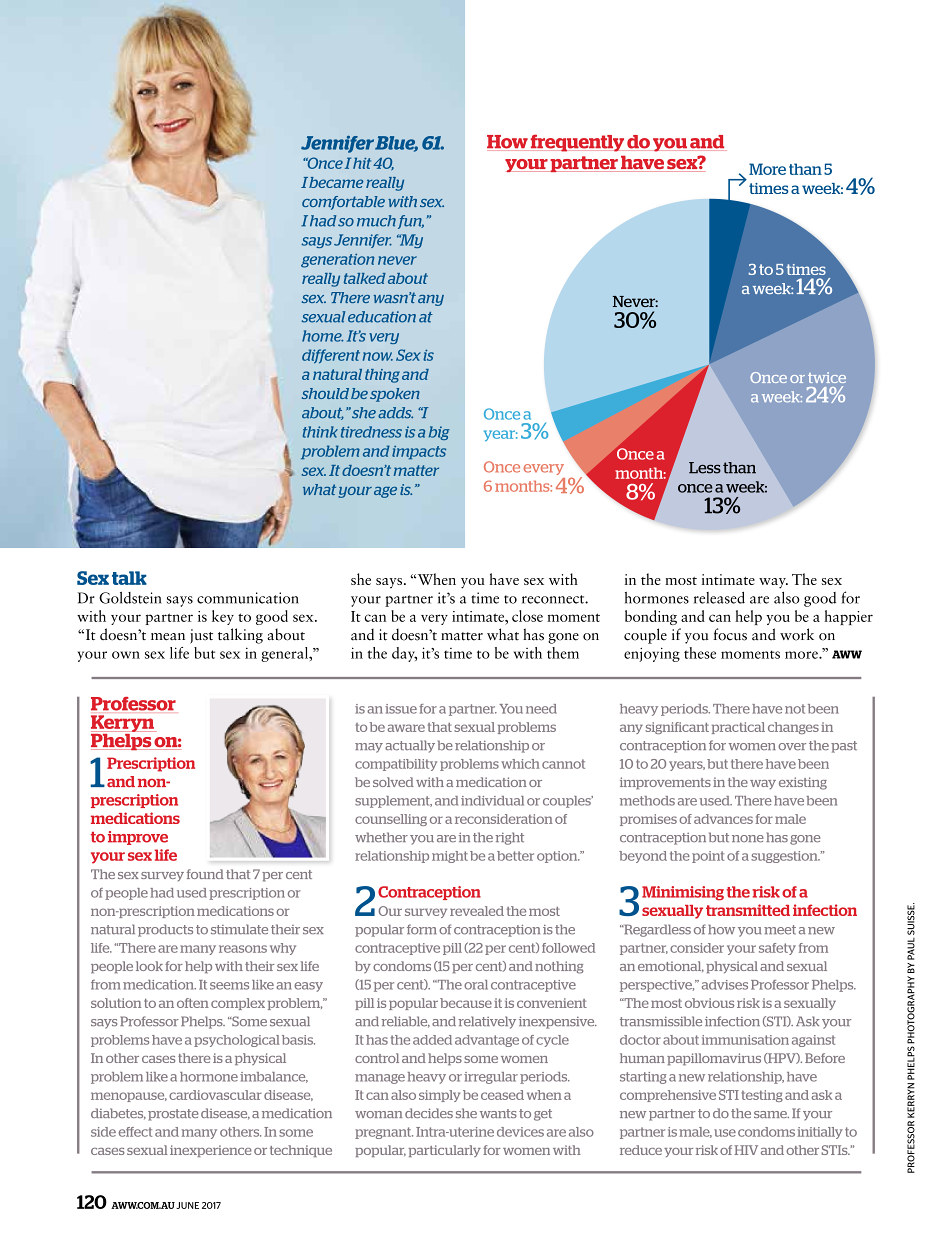 This image has width=952, height=1247. Describe the element at coordinates (211, 1151) in the image. I see `inexperience` at that location.
